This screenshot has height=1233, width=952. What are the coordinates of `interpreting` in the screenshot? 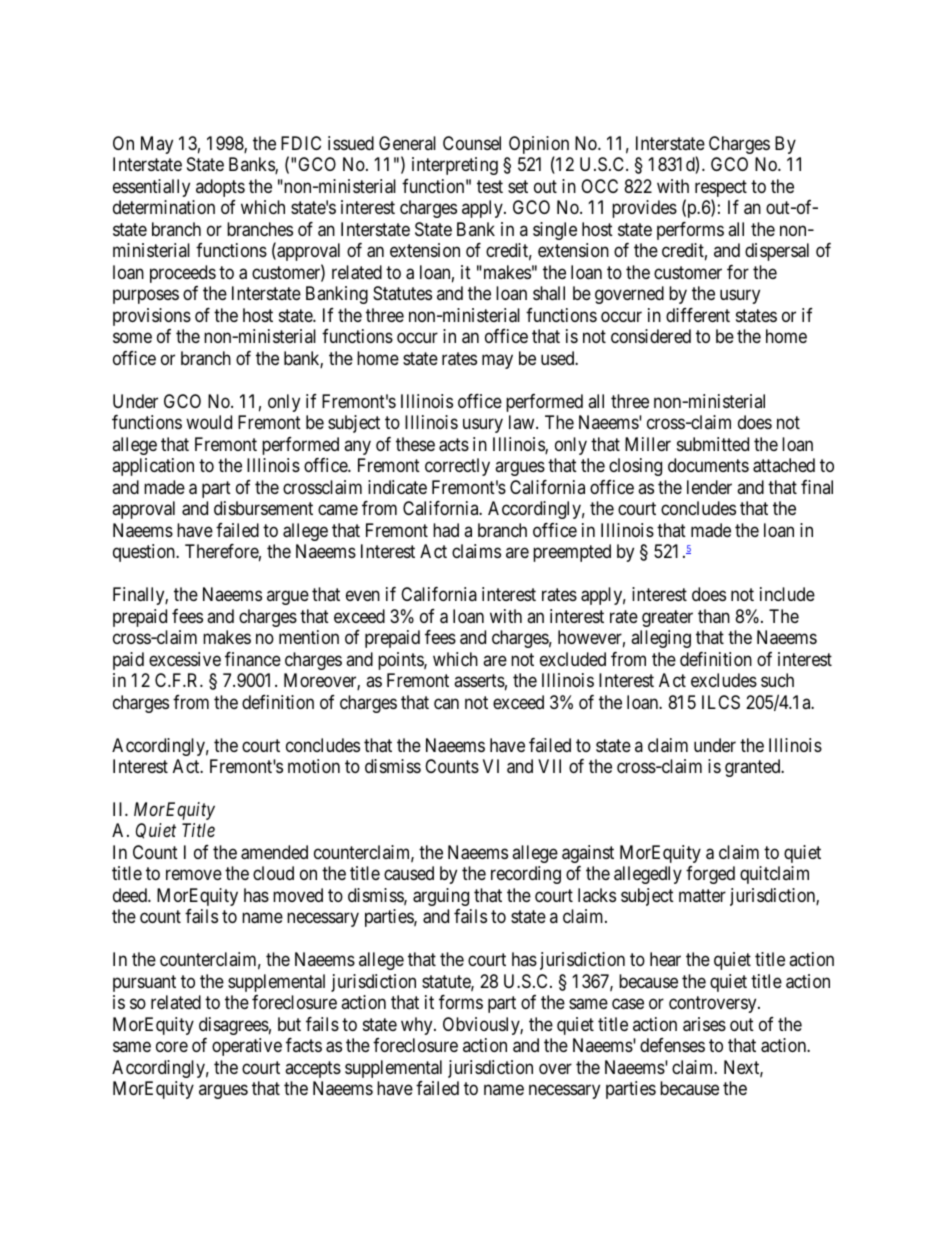 It's located at (455, 166).
